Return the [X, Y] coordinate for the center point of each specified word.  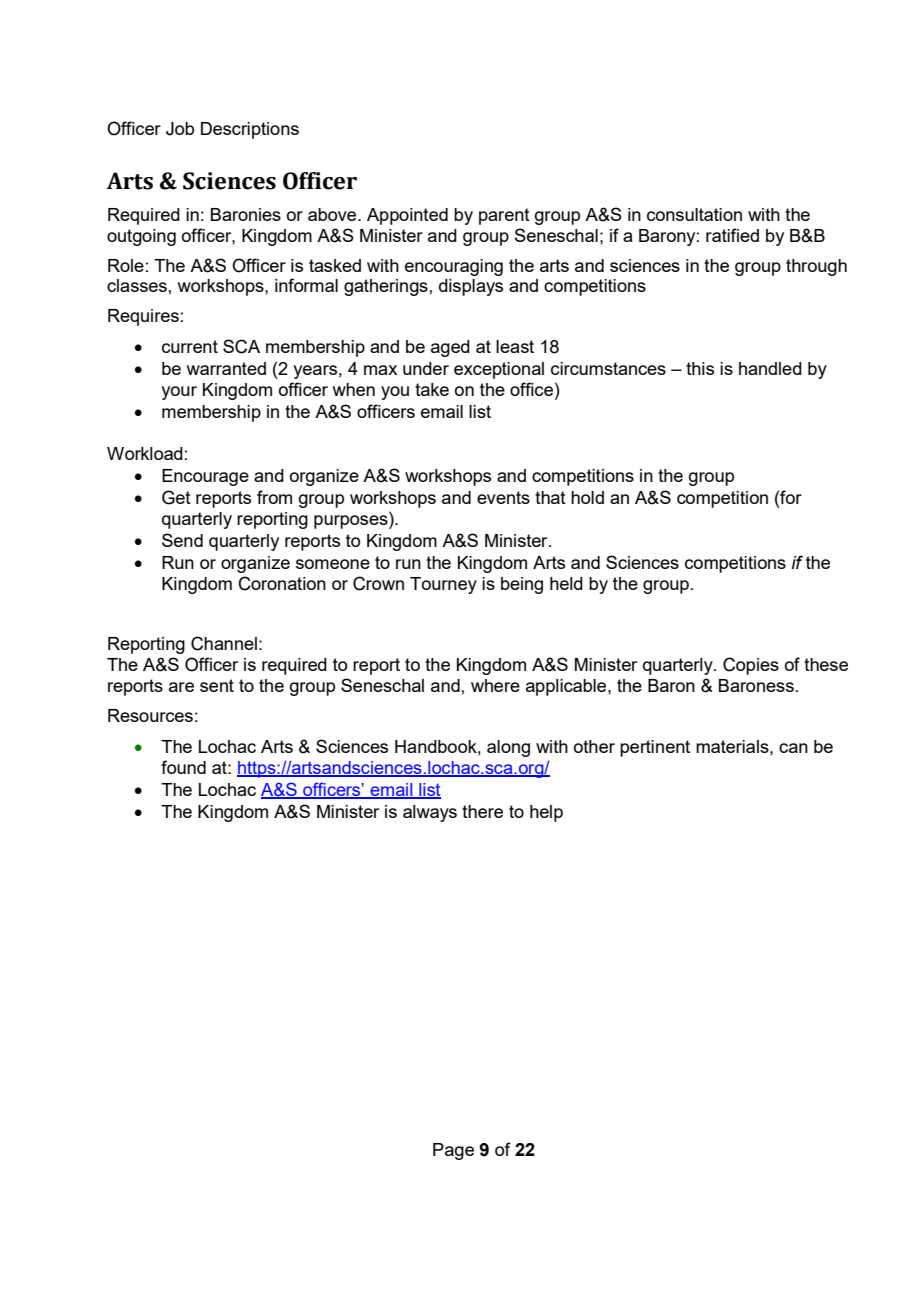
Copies [751, 666]
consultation [694, 214]
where [495, 685]
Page [453, 1151]
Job [180, 129]
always [430, 813]
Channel [224, 643]
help [546, 813]
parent [504, 216]
